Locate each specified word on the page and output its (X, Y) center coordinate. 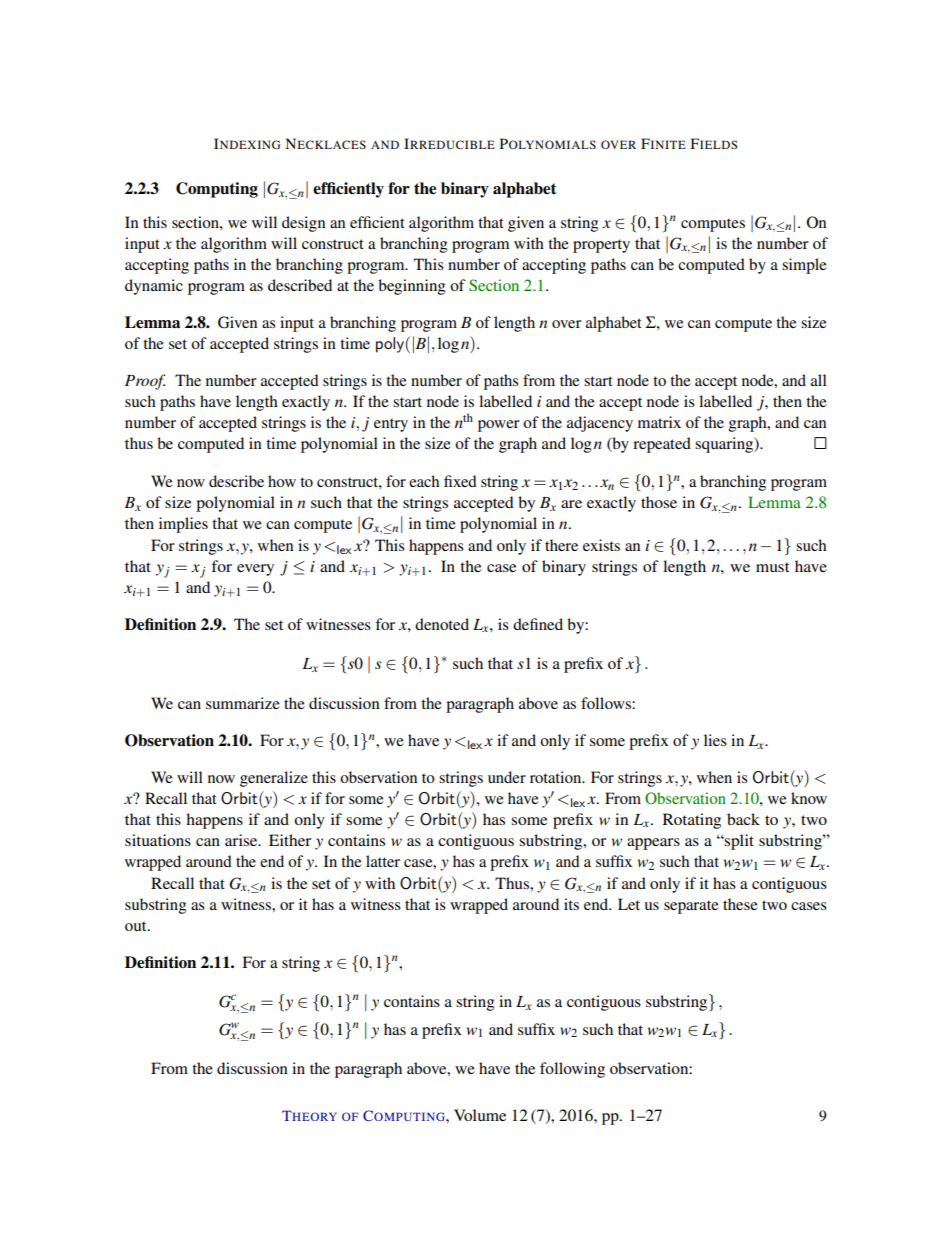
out (137, 926)
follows (607, 703)
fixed (460, 481)
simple (804, 266)
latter (383, 861)
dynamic (154, 287)
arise (242, 840)
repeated (662, 445)
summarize (243, 703)
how (282, 481)
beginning (412, 287)
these (740, 904)
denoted (442, 624)
